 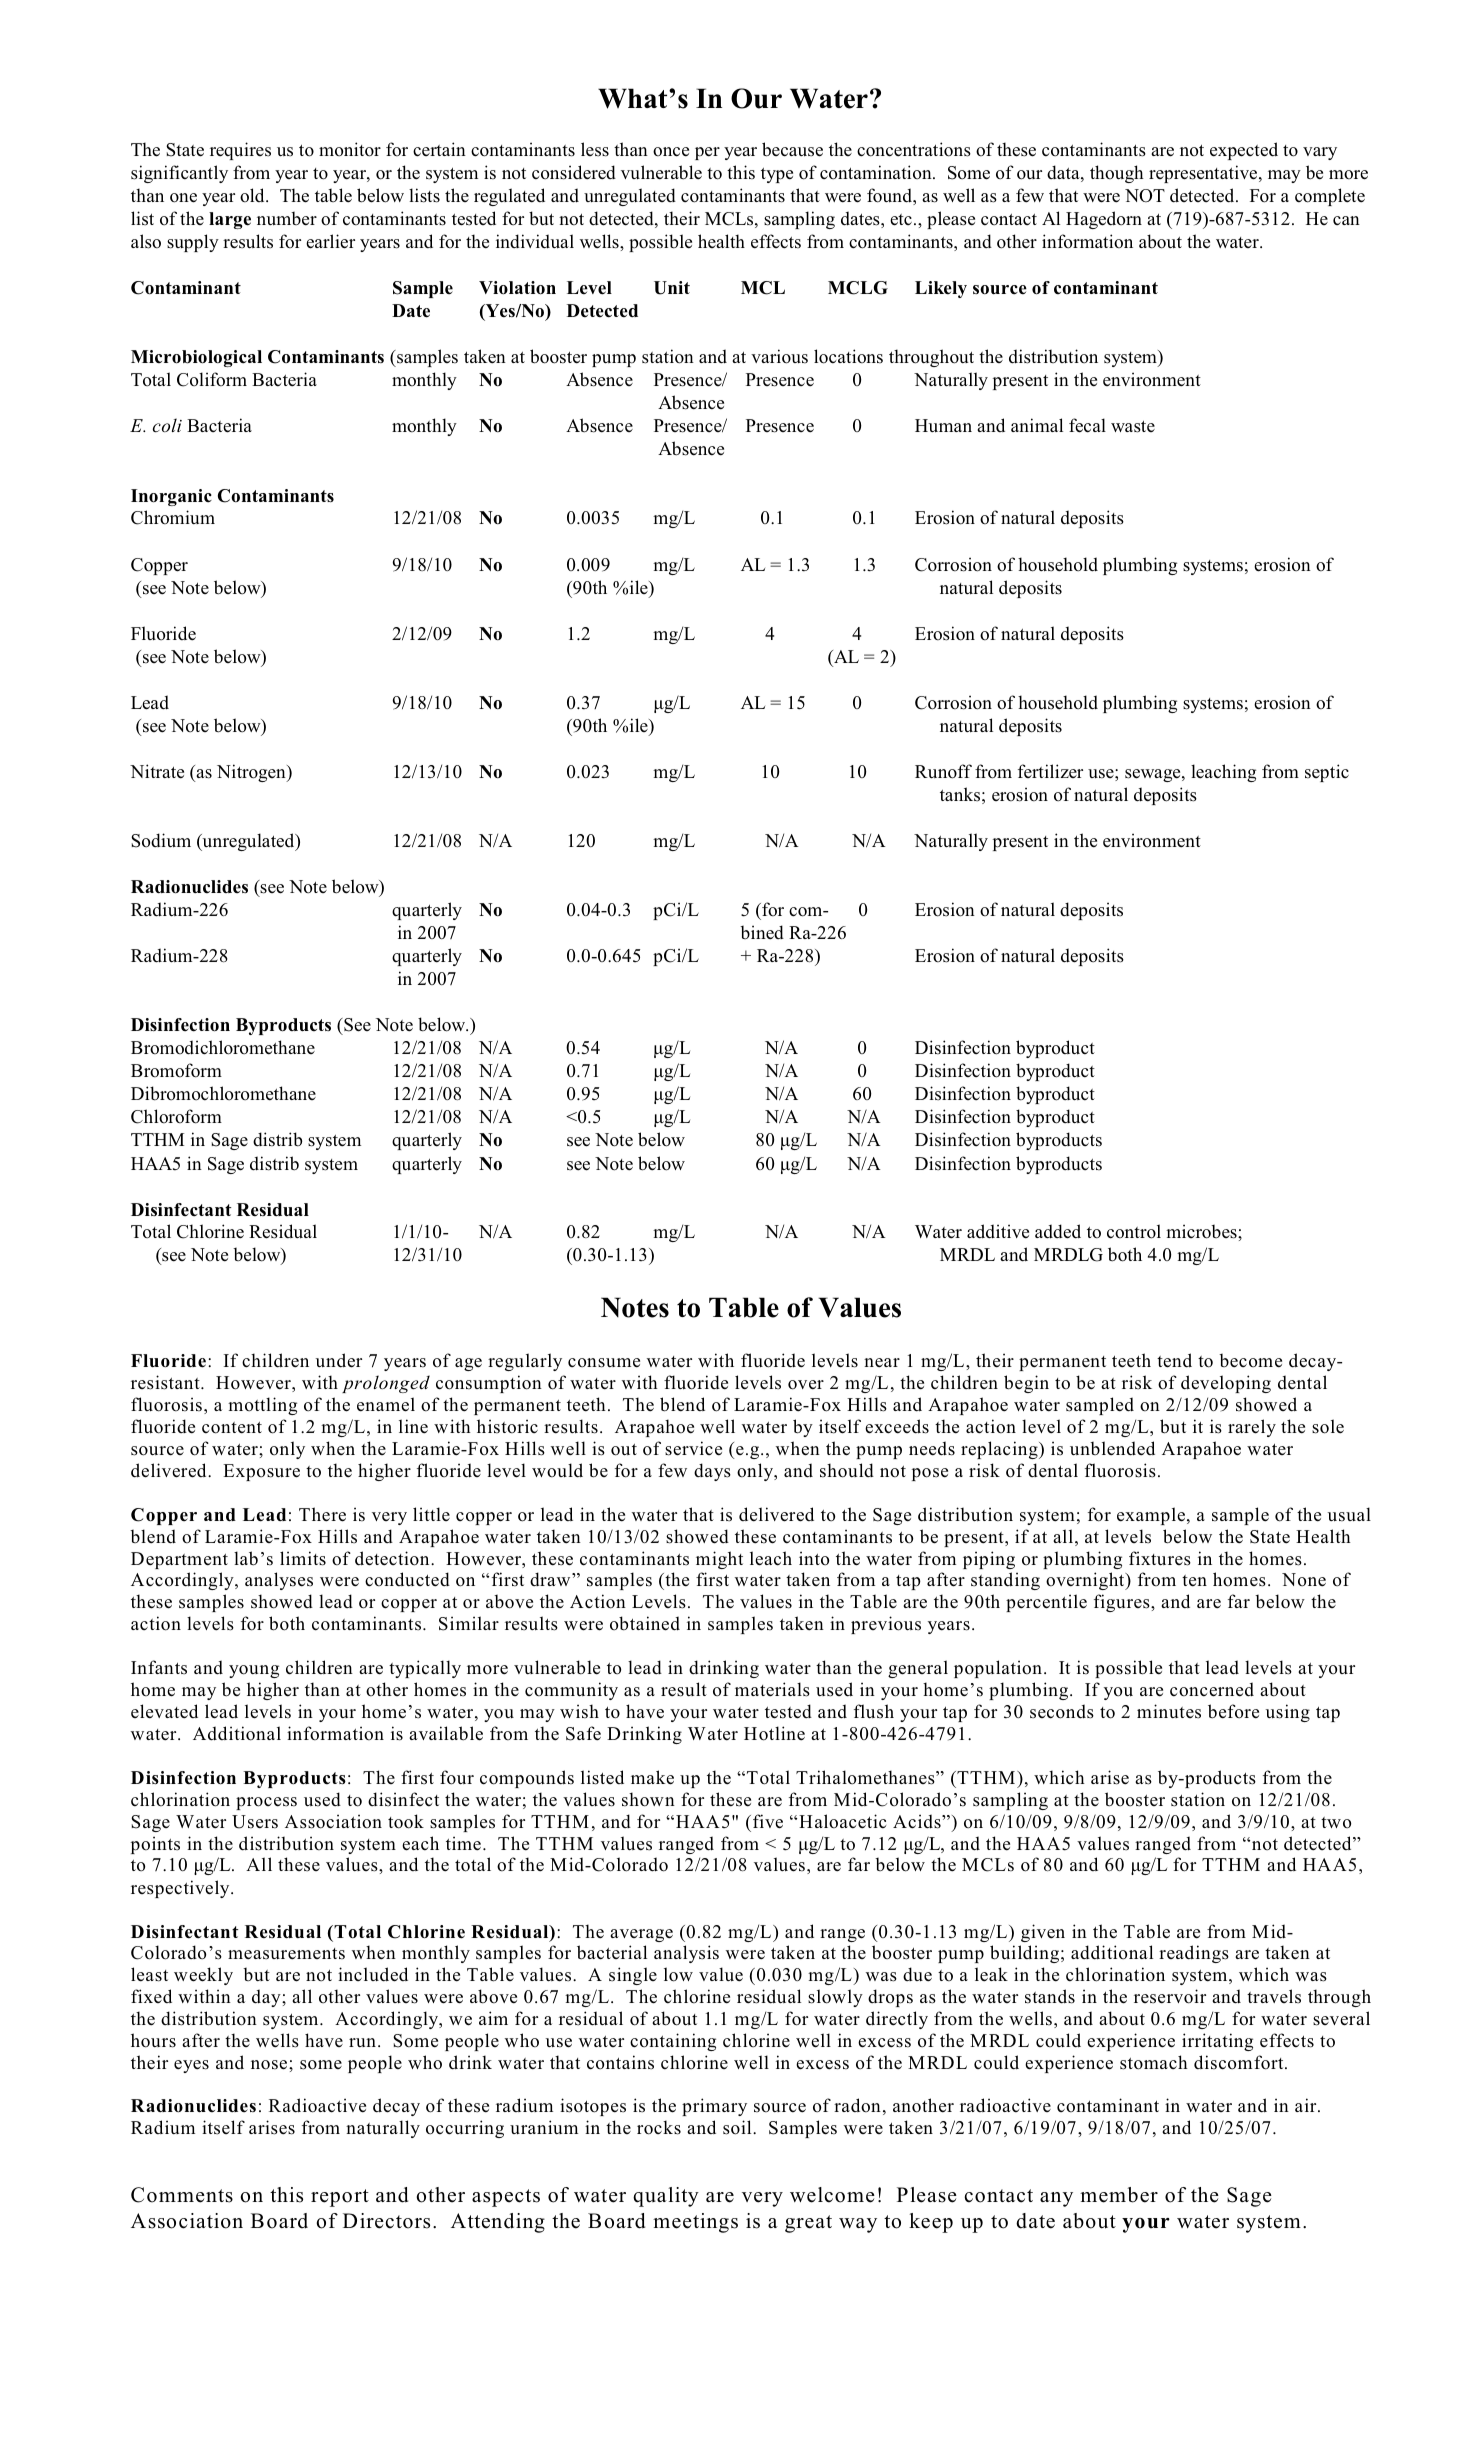 I want to click on type, so click(x=777, y=175).
